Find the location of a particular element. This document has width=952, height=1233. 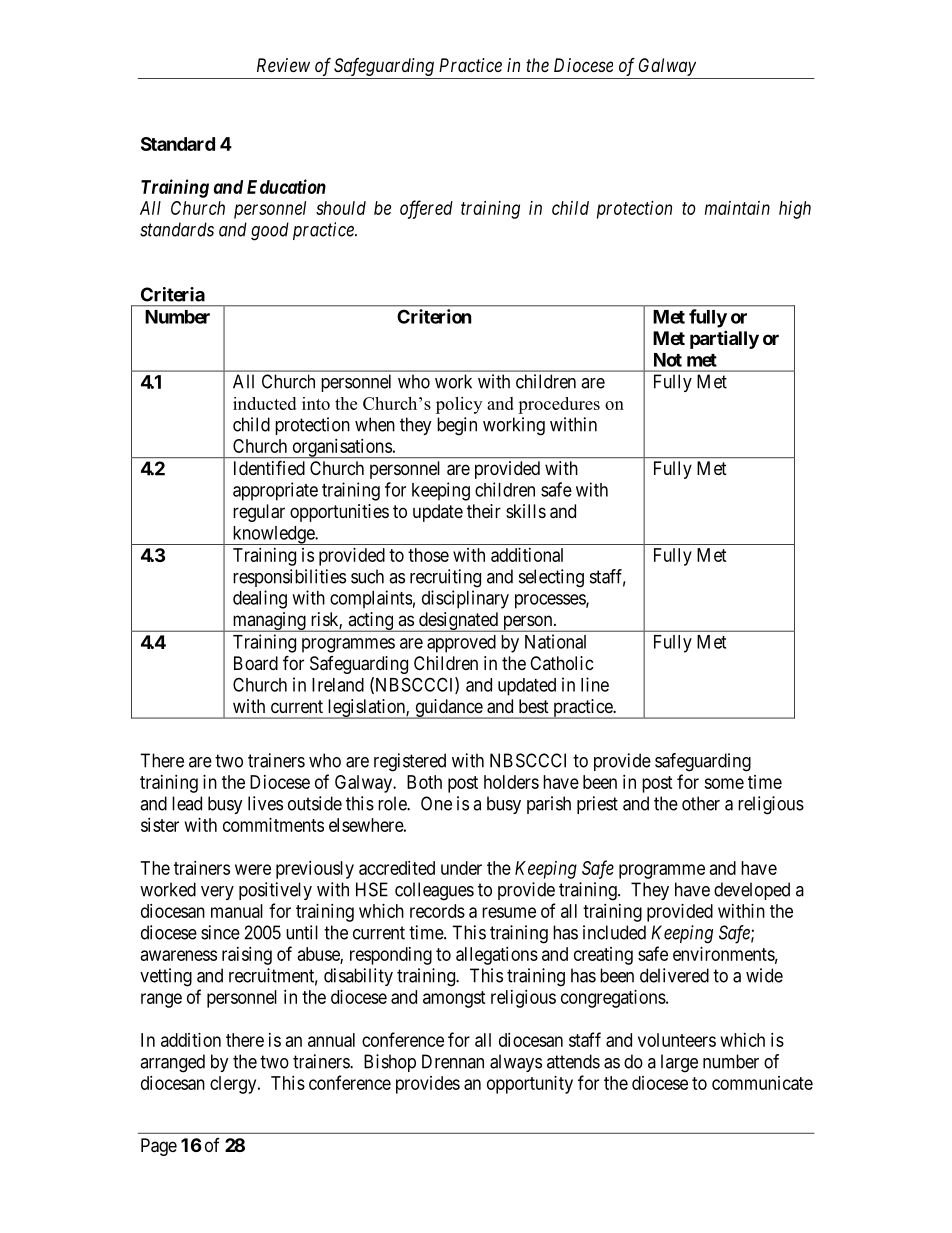

Not is located at coordinates (668, 360).
